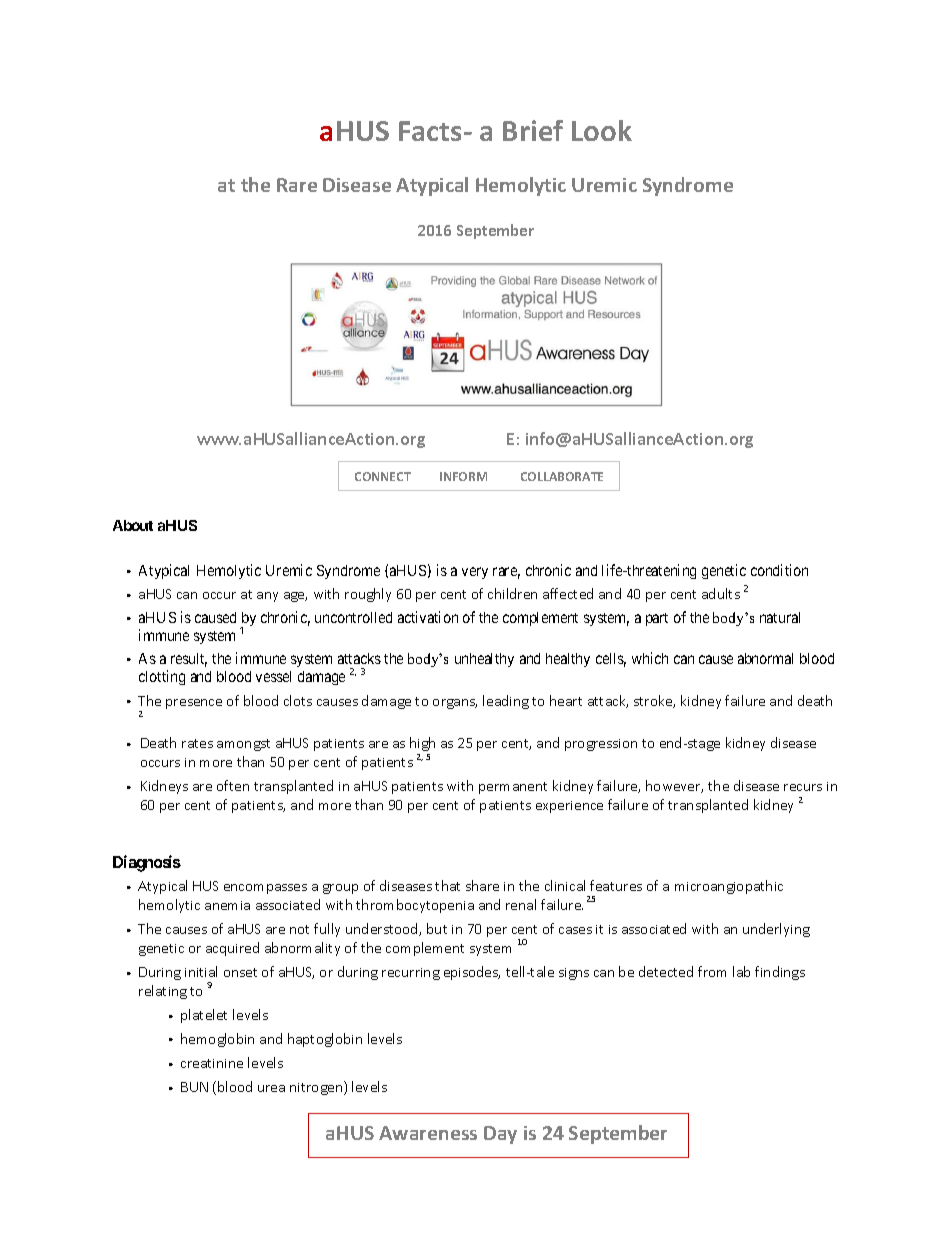 The width and height of the image is (952, 1233). Describe the element at coordinates (533, 130) in the image. I see `Brief` at that location.
